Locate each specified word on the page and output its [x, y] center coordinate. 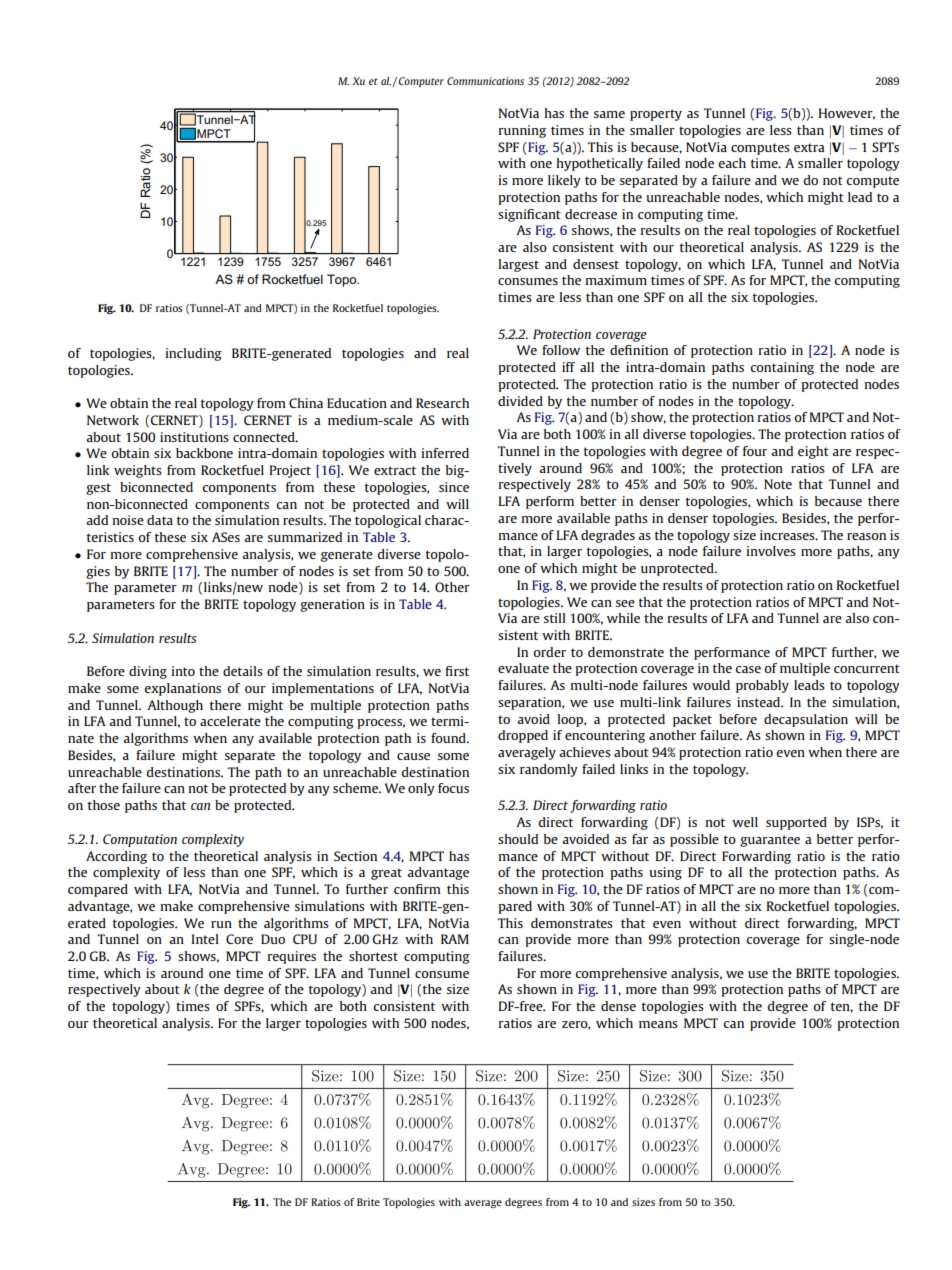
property [656, 115]
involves [771, 551]
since [454, 487]
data [160, 520]
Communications [485, 81]
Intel [205, 939]
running [522, 131]
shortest [373, 956]
